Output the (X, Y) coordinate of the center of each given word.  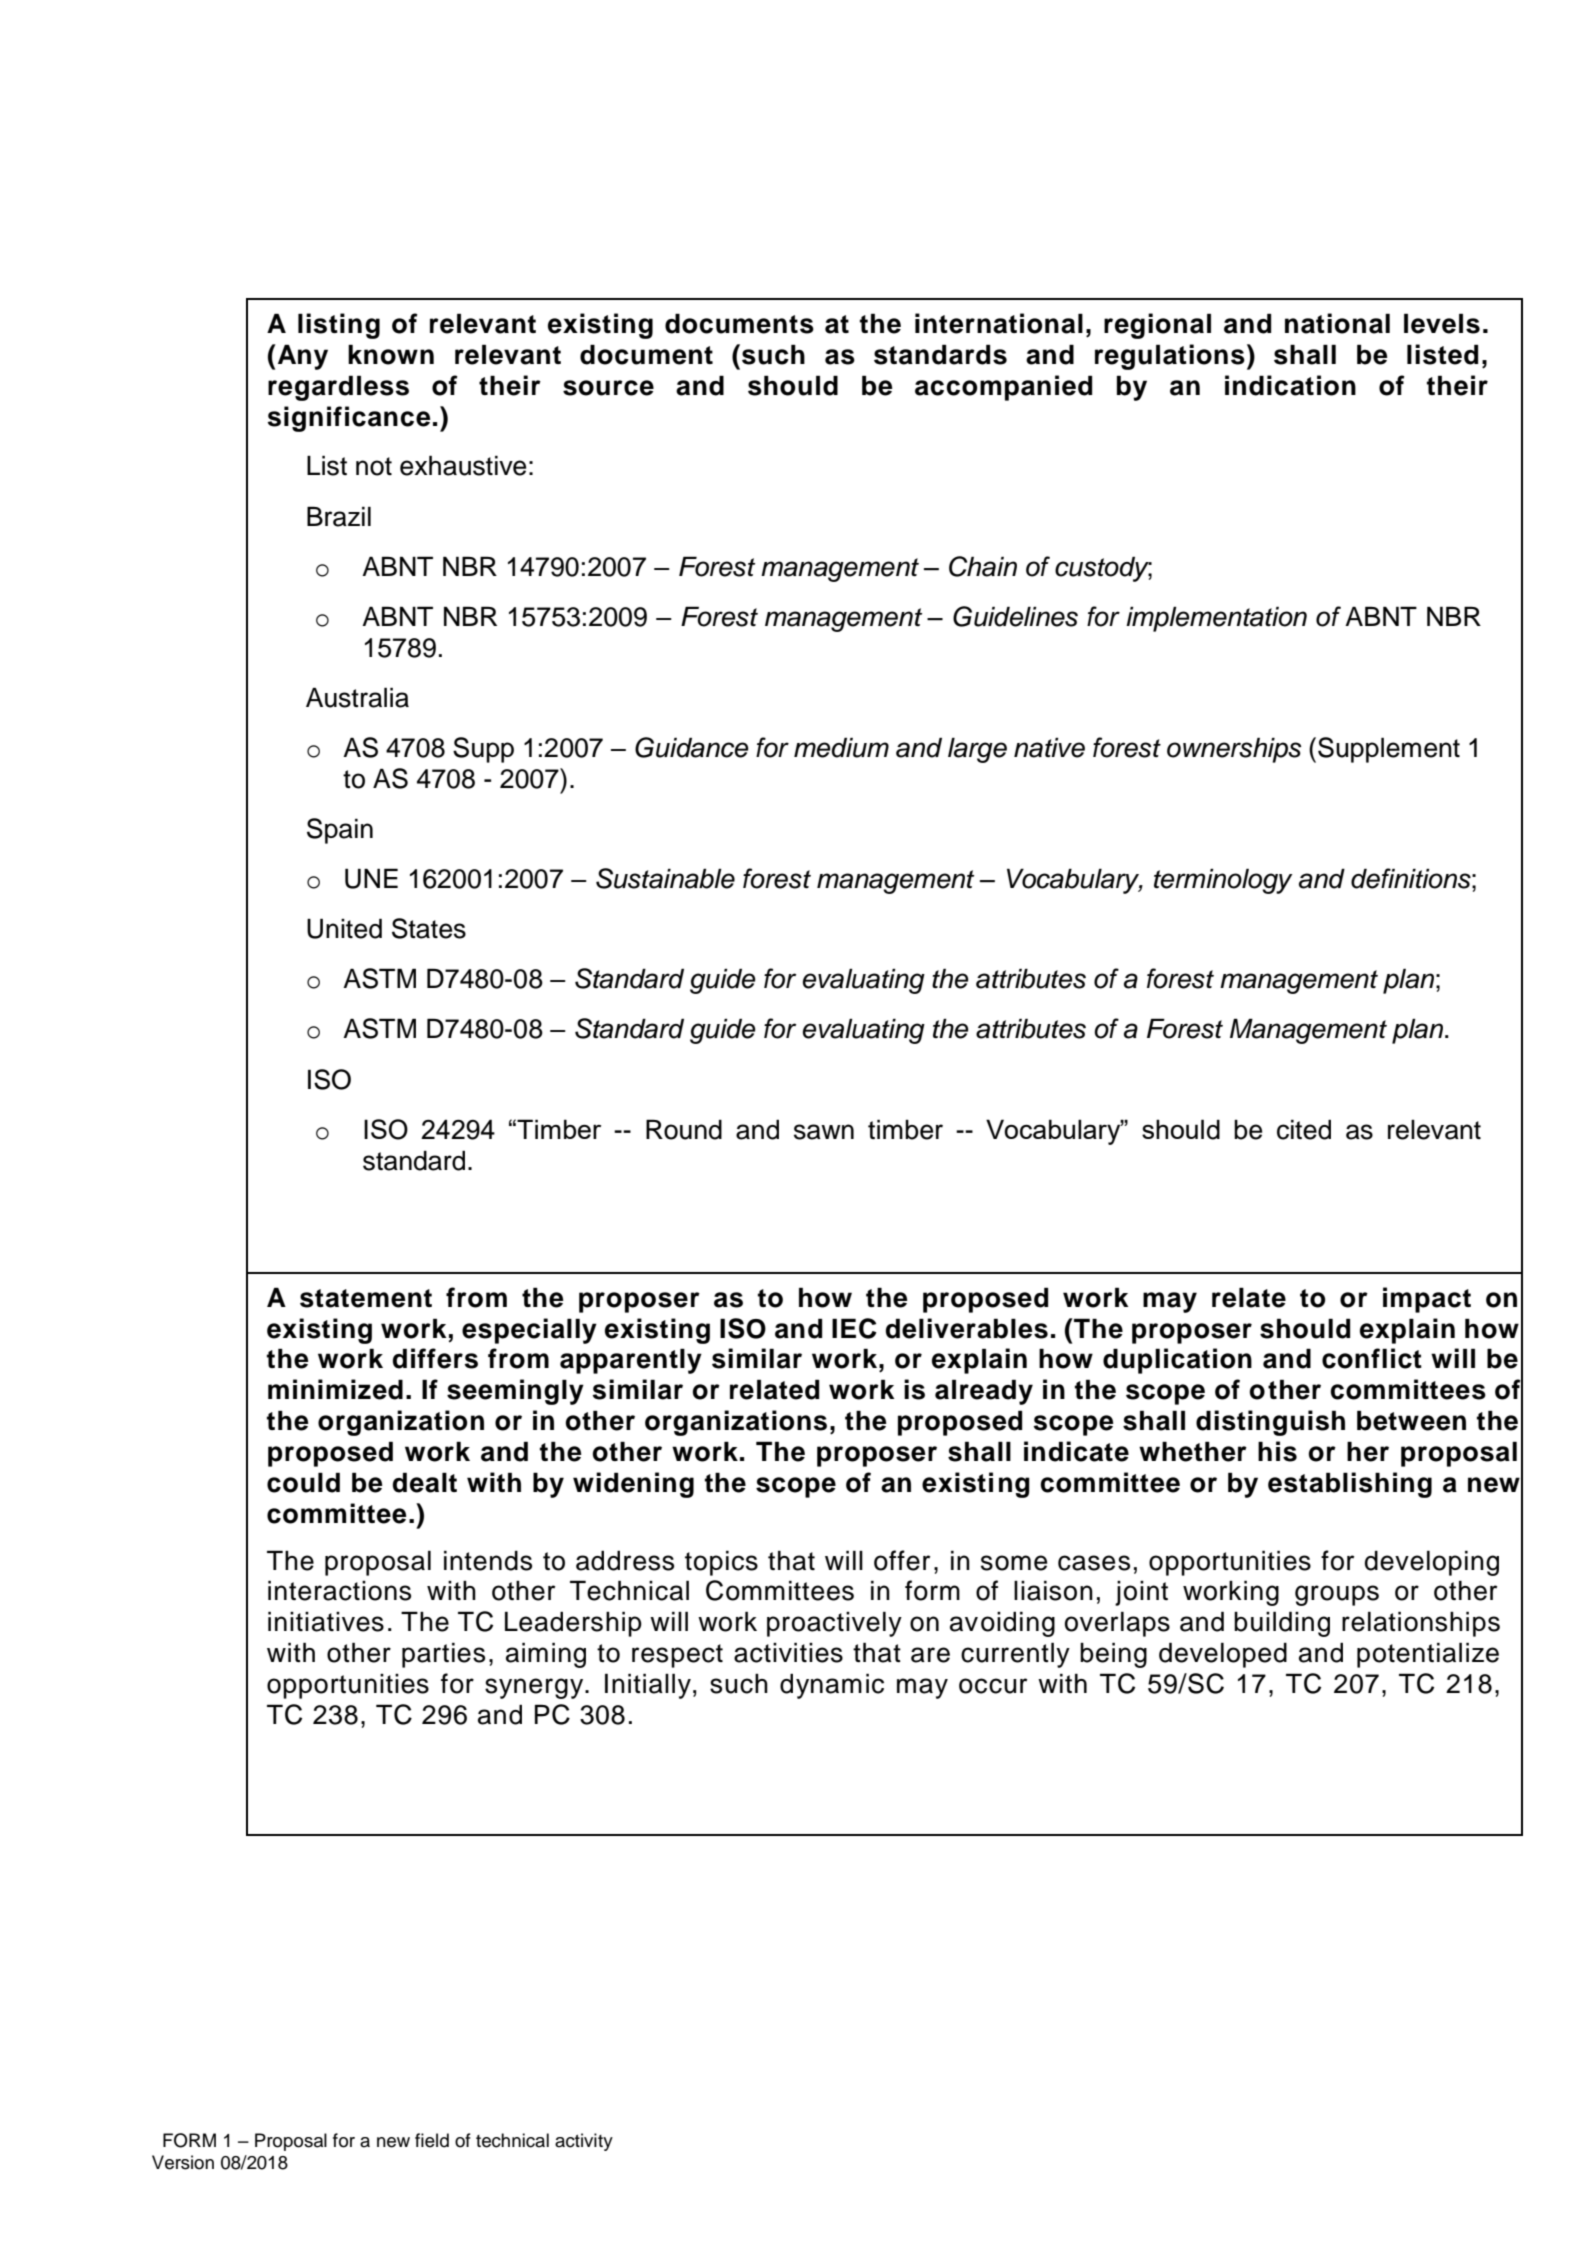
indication (1290, 385)
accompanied (1003, 388)
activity (584, 2142)
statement (366, 1298)
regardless (338, 388)
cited (1304, 1129)
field (432, 2140)
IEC (854, 1328)
